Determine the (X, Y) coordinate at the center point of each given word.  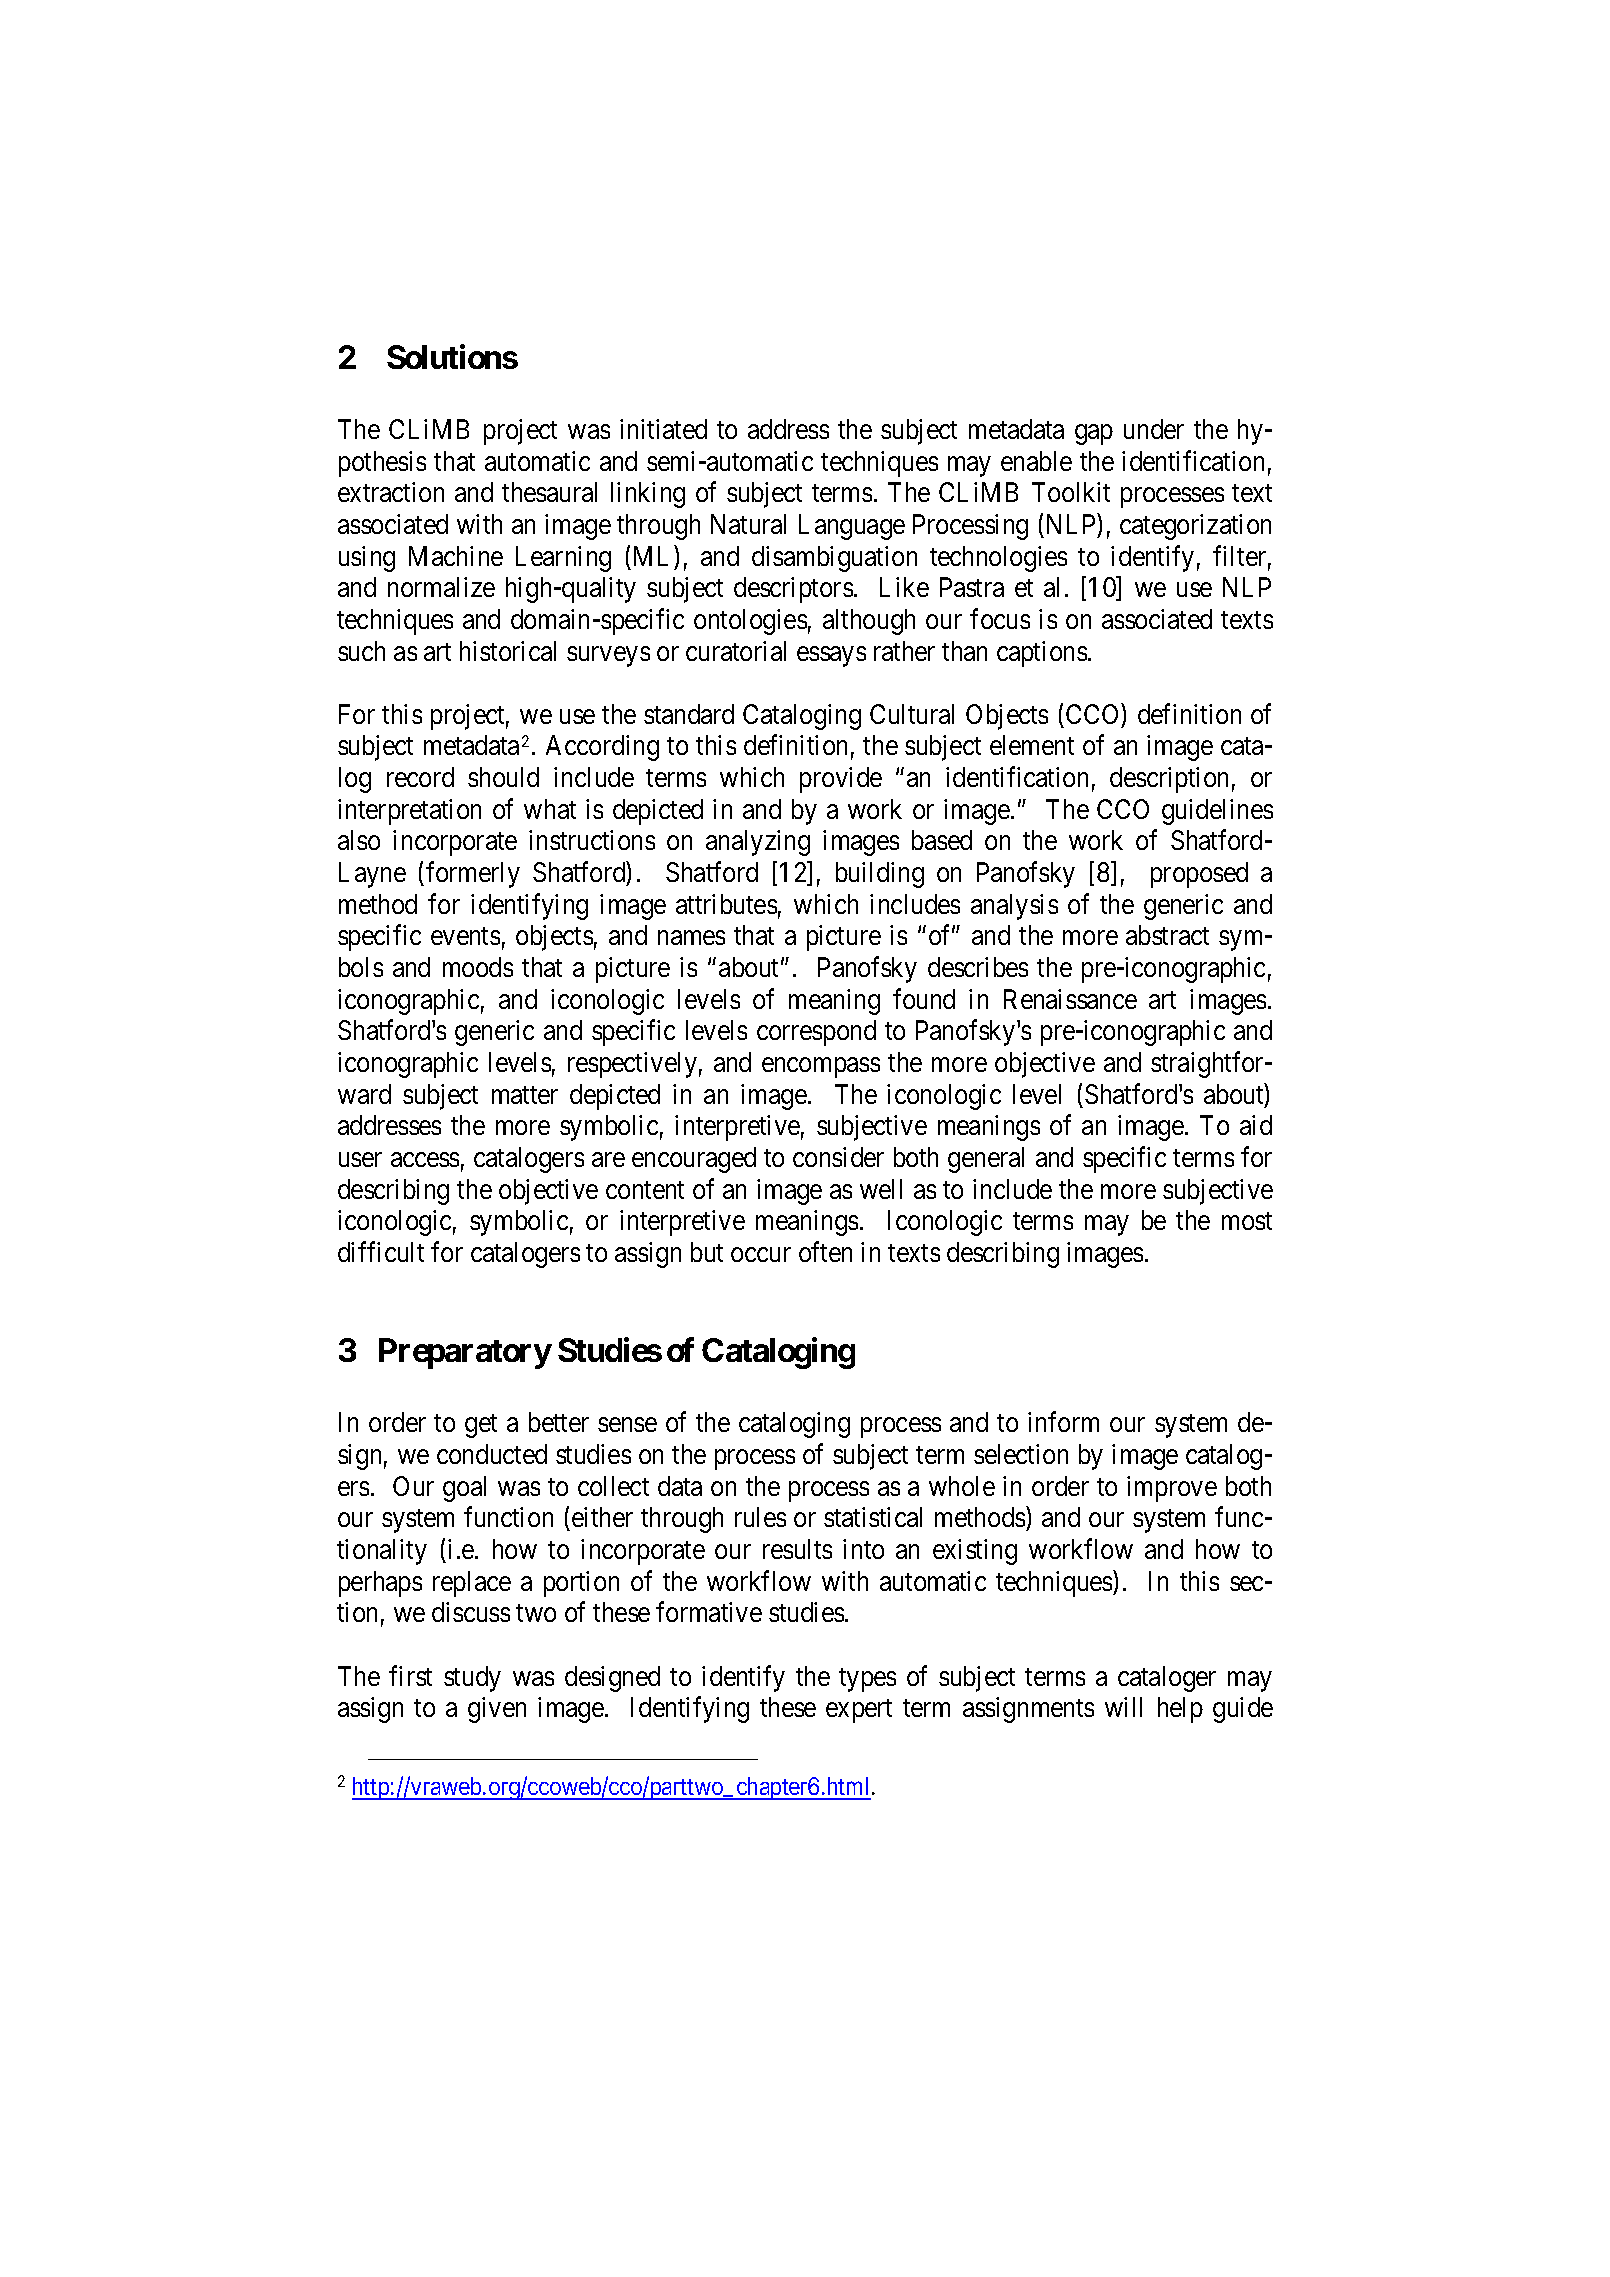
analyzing (758, 843)
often (825, 1251)
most (1247, 1221)
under (1154, 429)
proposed (1199, 875)
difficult (381, 1251)
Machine (456, 556)
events (465, 936)
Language (852, 527)
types (867, 1680)
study (472, 1679)
